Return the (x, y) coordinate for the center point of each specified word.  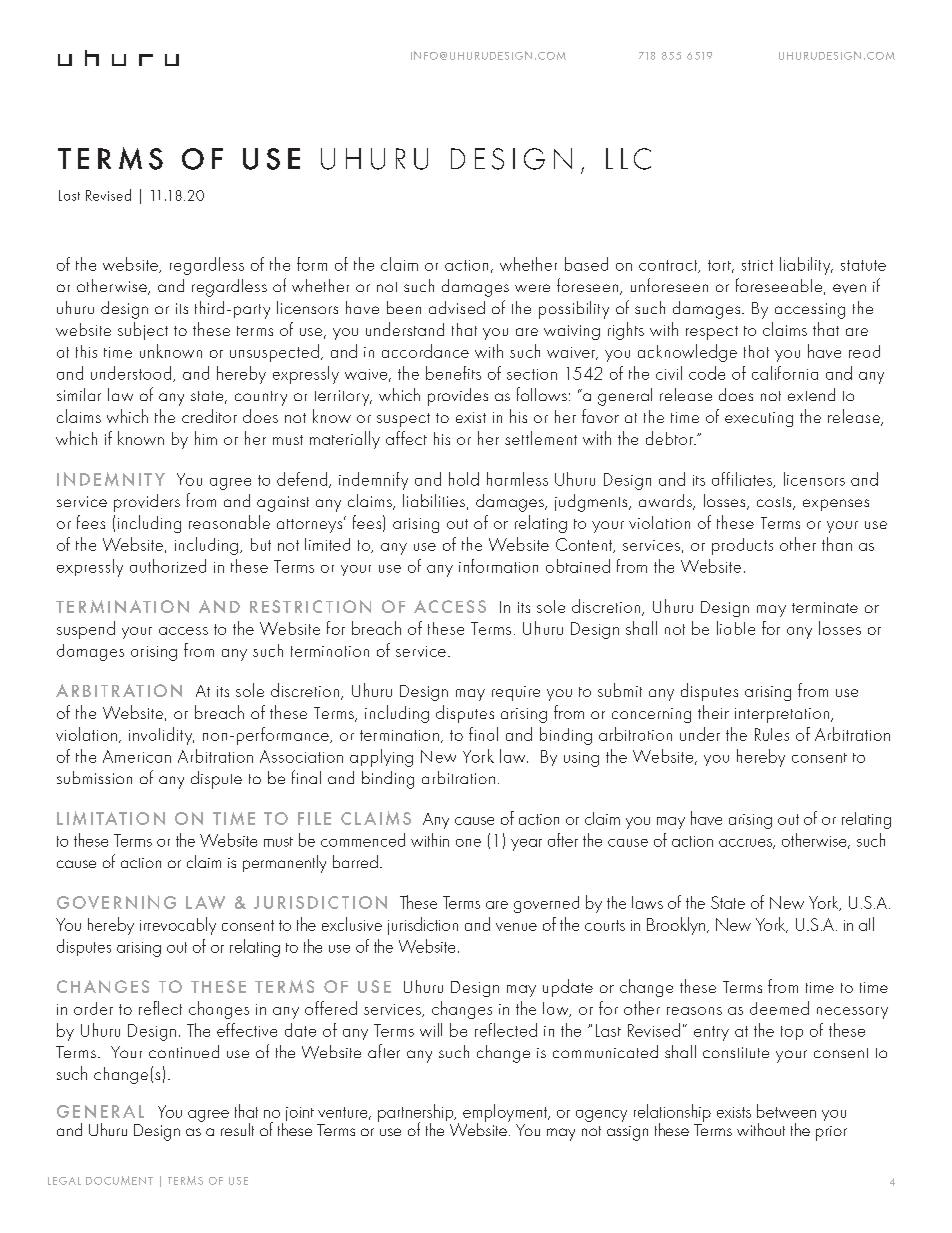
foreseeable (779, 285)
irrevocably (178, 926)
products (742, 546)
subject (143, 331)
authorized (168, 566)
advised (457, 307)
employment (506, 1114)
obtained (578, 566)
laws (647, 902)
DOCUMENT (119, 1180)
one (468, 843)
